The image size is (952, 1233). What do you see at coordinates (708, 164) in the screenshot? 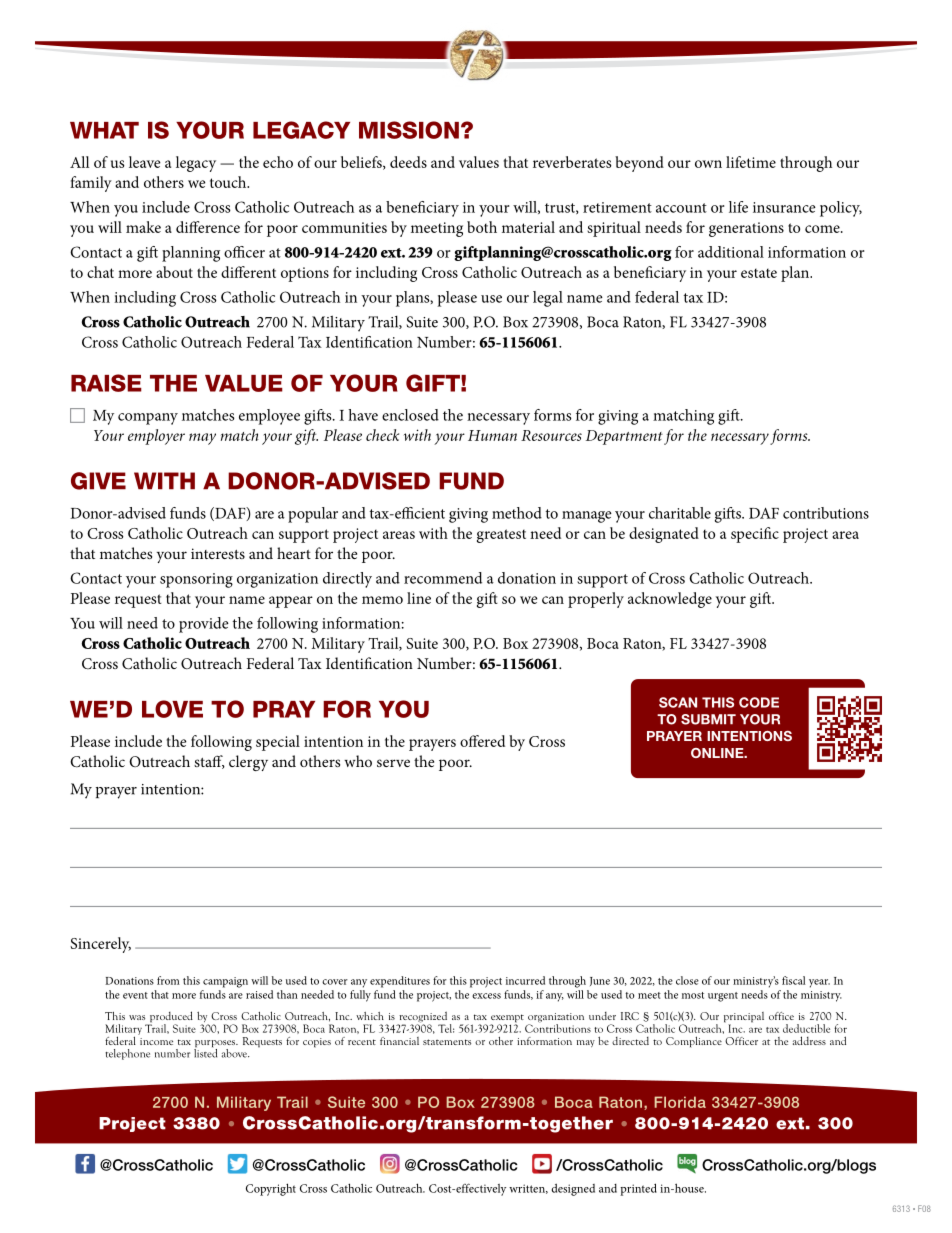
I see `own` at bounding box center [708, 164].
